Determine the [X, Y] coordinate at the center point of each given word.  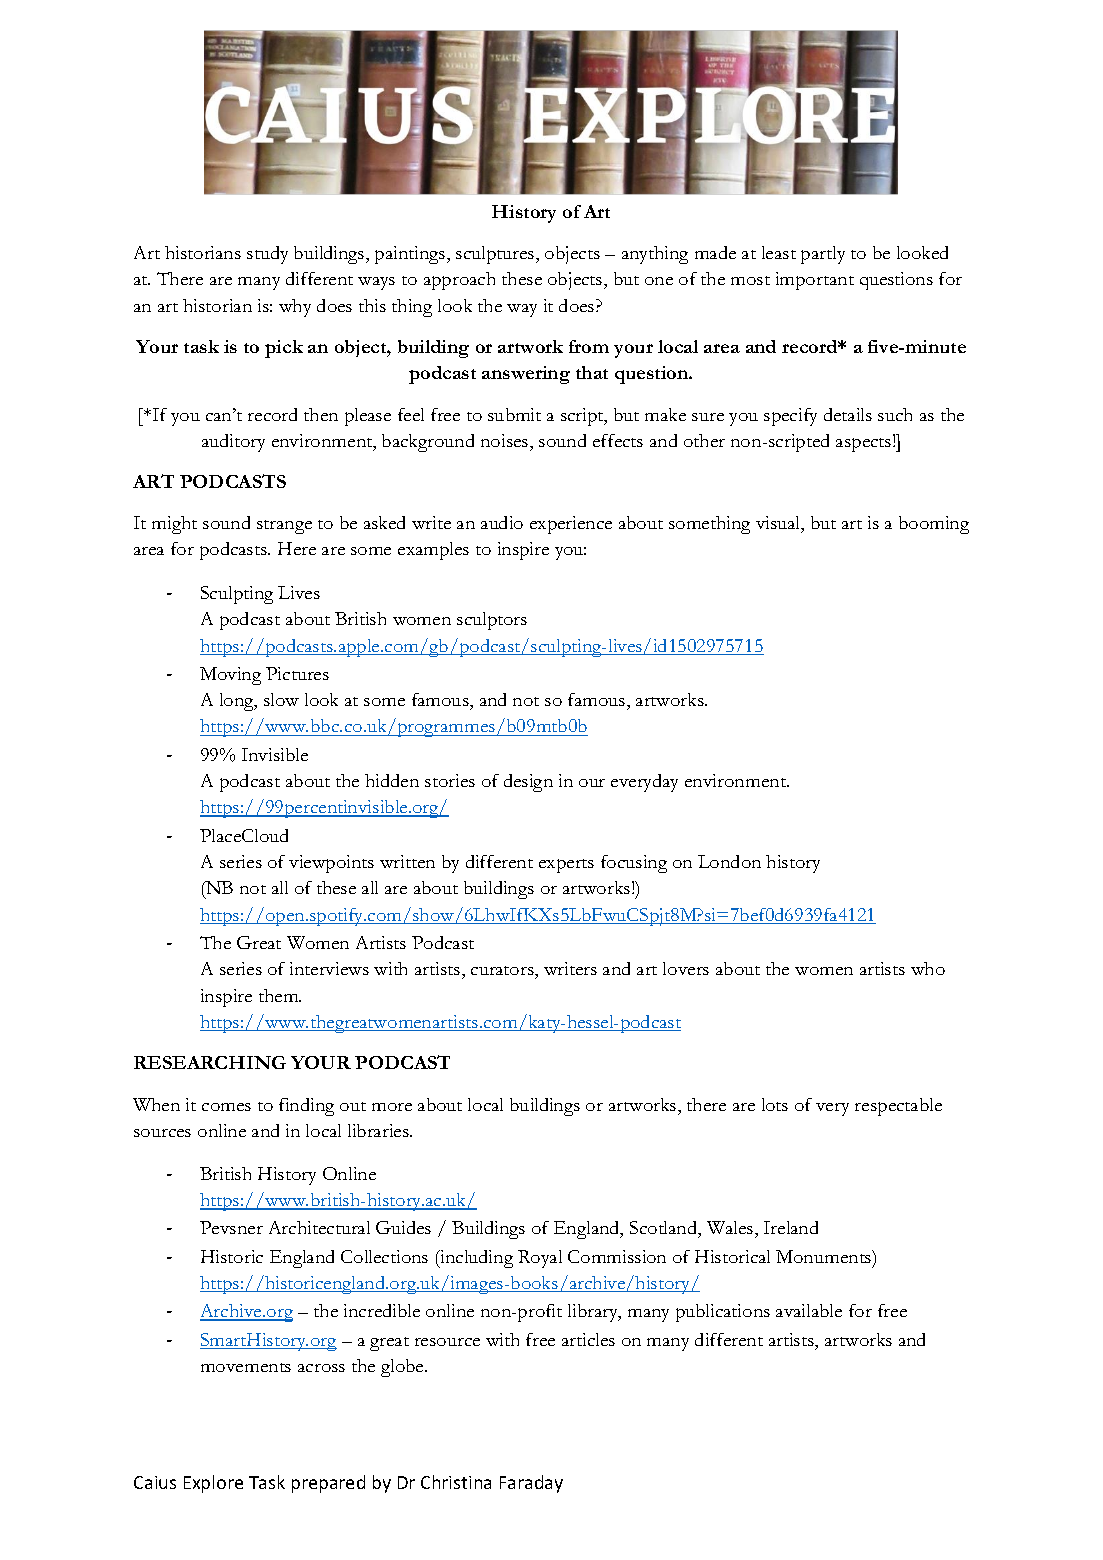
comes [226, 1107]
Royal [540, 1259]
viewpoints [331, 864]
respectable [898, 1107]
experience [571, 525]
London [729, 861]
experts [566, 866]
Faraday [531, 1484]
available [809, 1310]
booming [934, 525]
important [815, 281]
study [267, 255]
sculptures [496, 255]
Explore [213, 1484]
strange [284, 527]
